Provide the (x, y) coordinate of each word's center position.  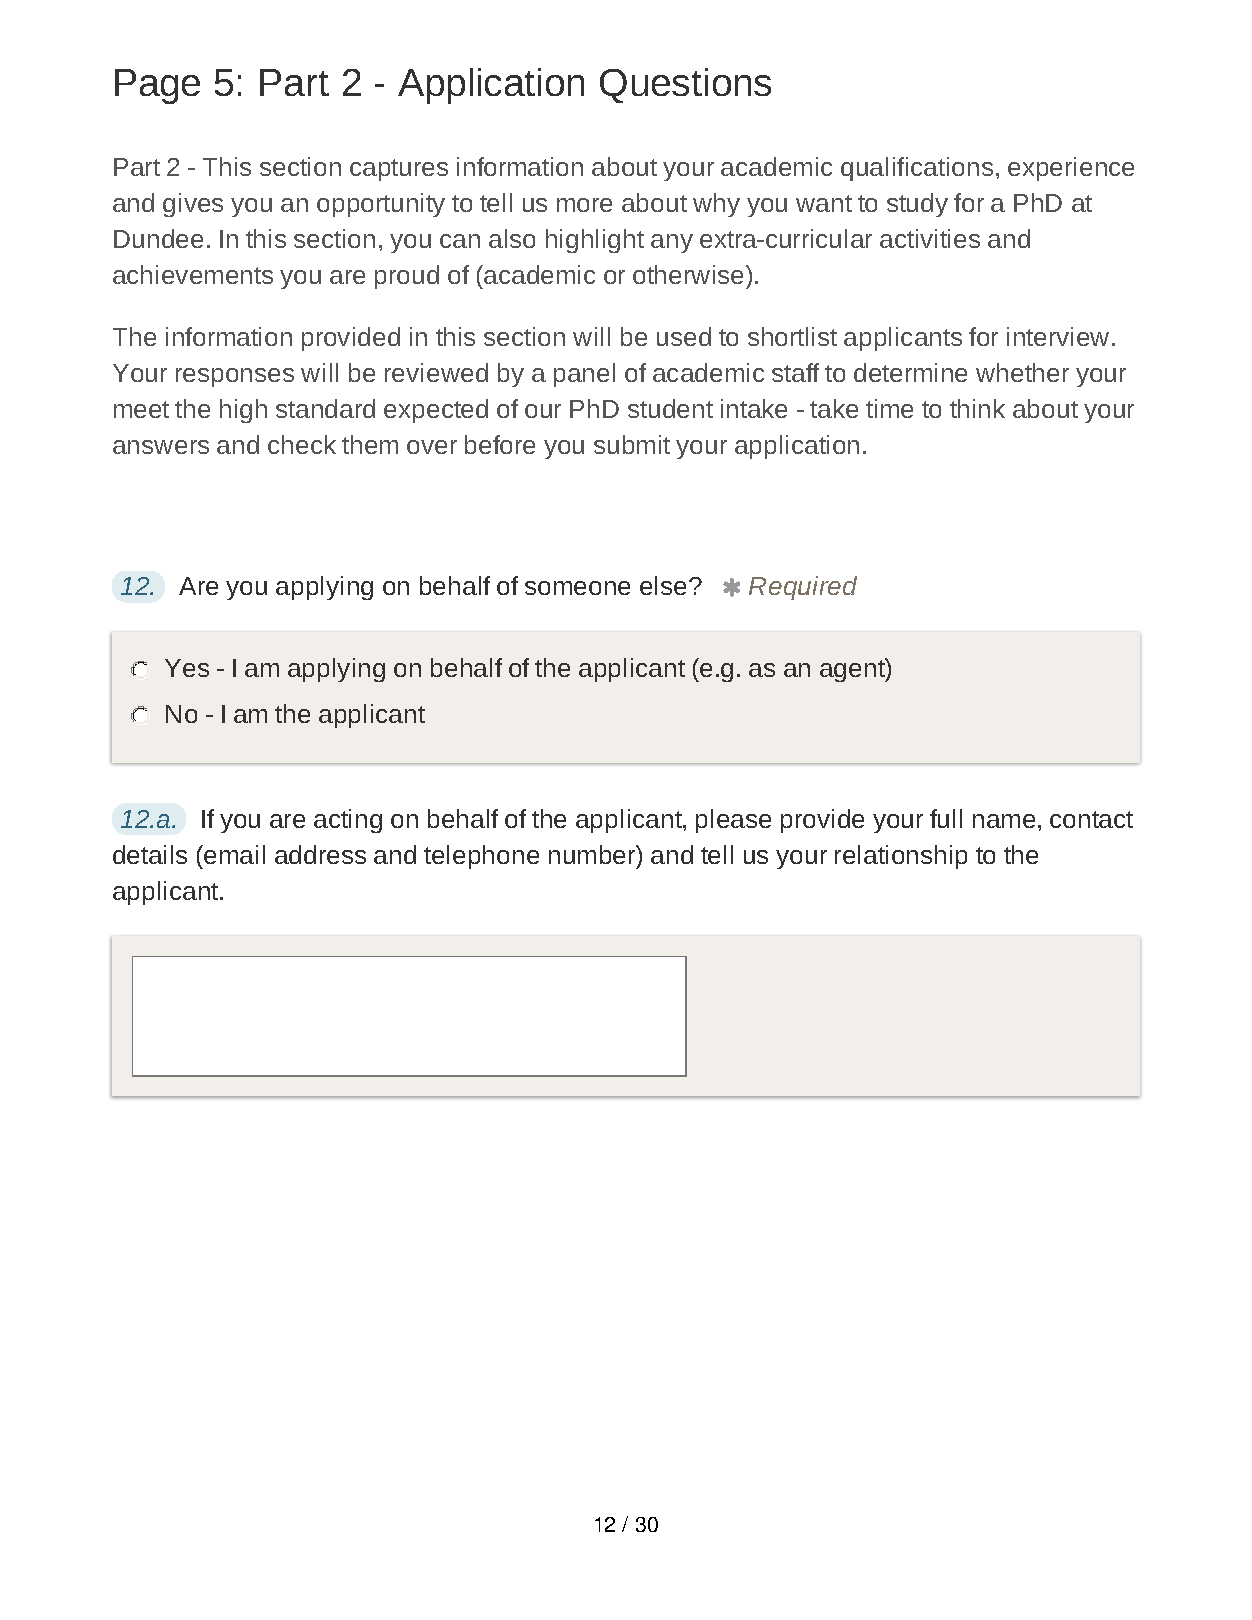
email (233, 854)
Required (803, 588)
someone (577, 588)
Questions (685, 85)
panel (584, 375)
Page (157, 86)
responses (235, 377)
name (1004, 821)
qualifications (917, 169)
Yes (187, 668)
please (733, 821)
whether (1022, 372)
